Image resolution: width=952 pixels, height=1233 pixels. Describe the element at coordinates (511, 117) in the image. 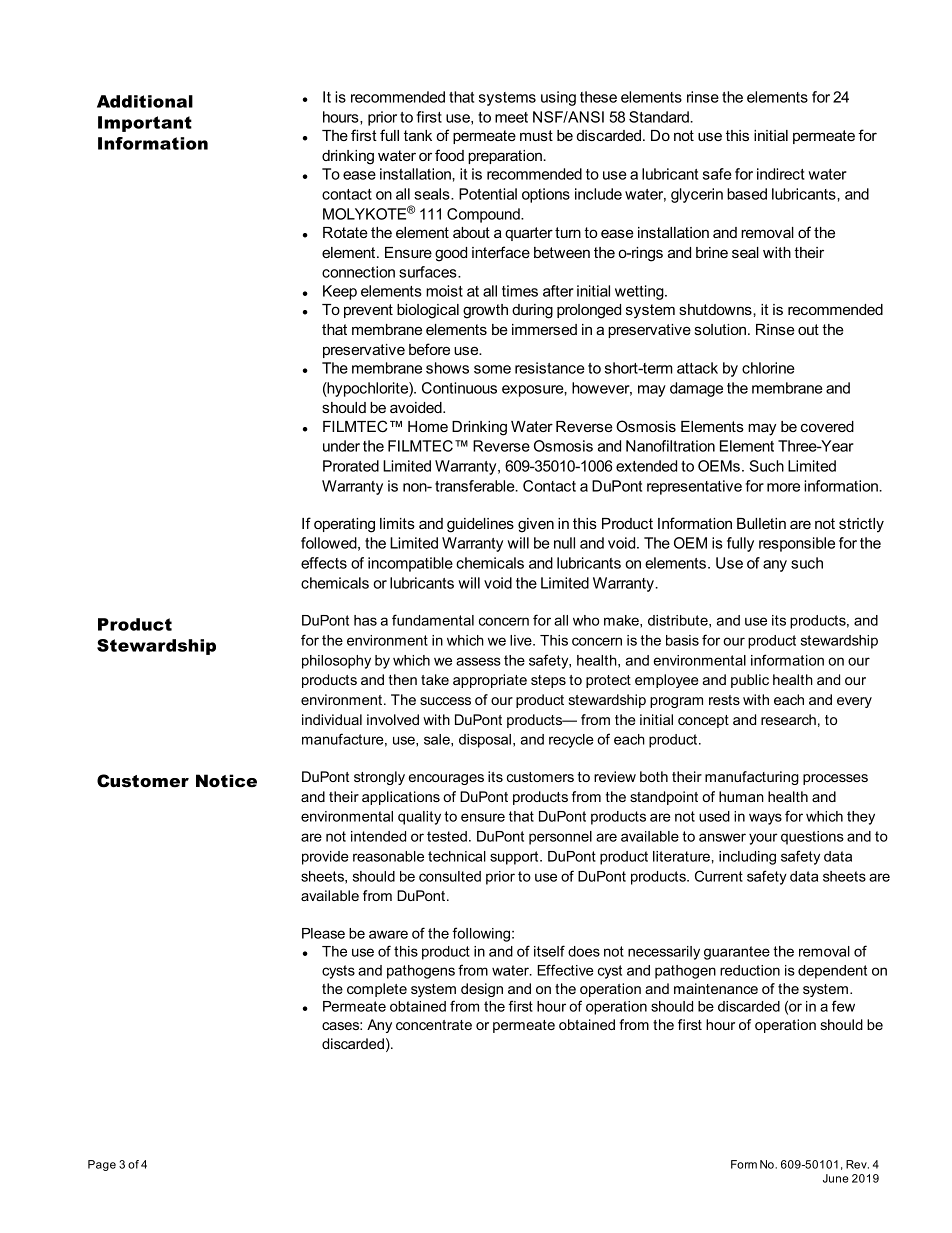

I see `meet` at that location.
